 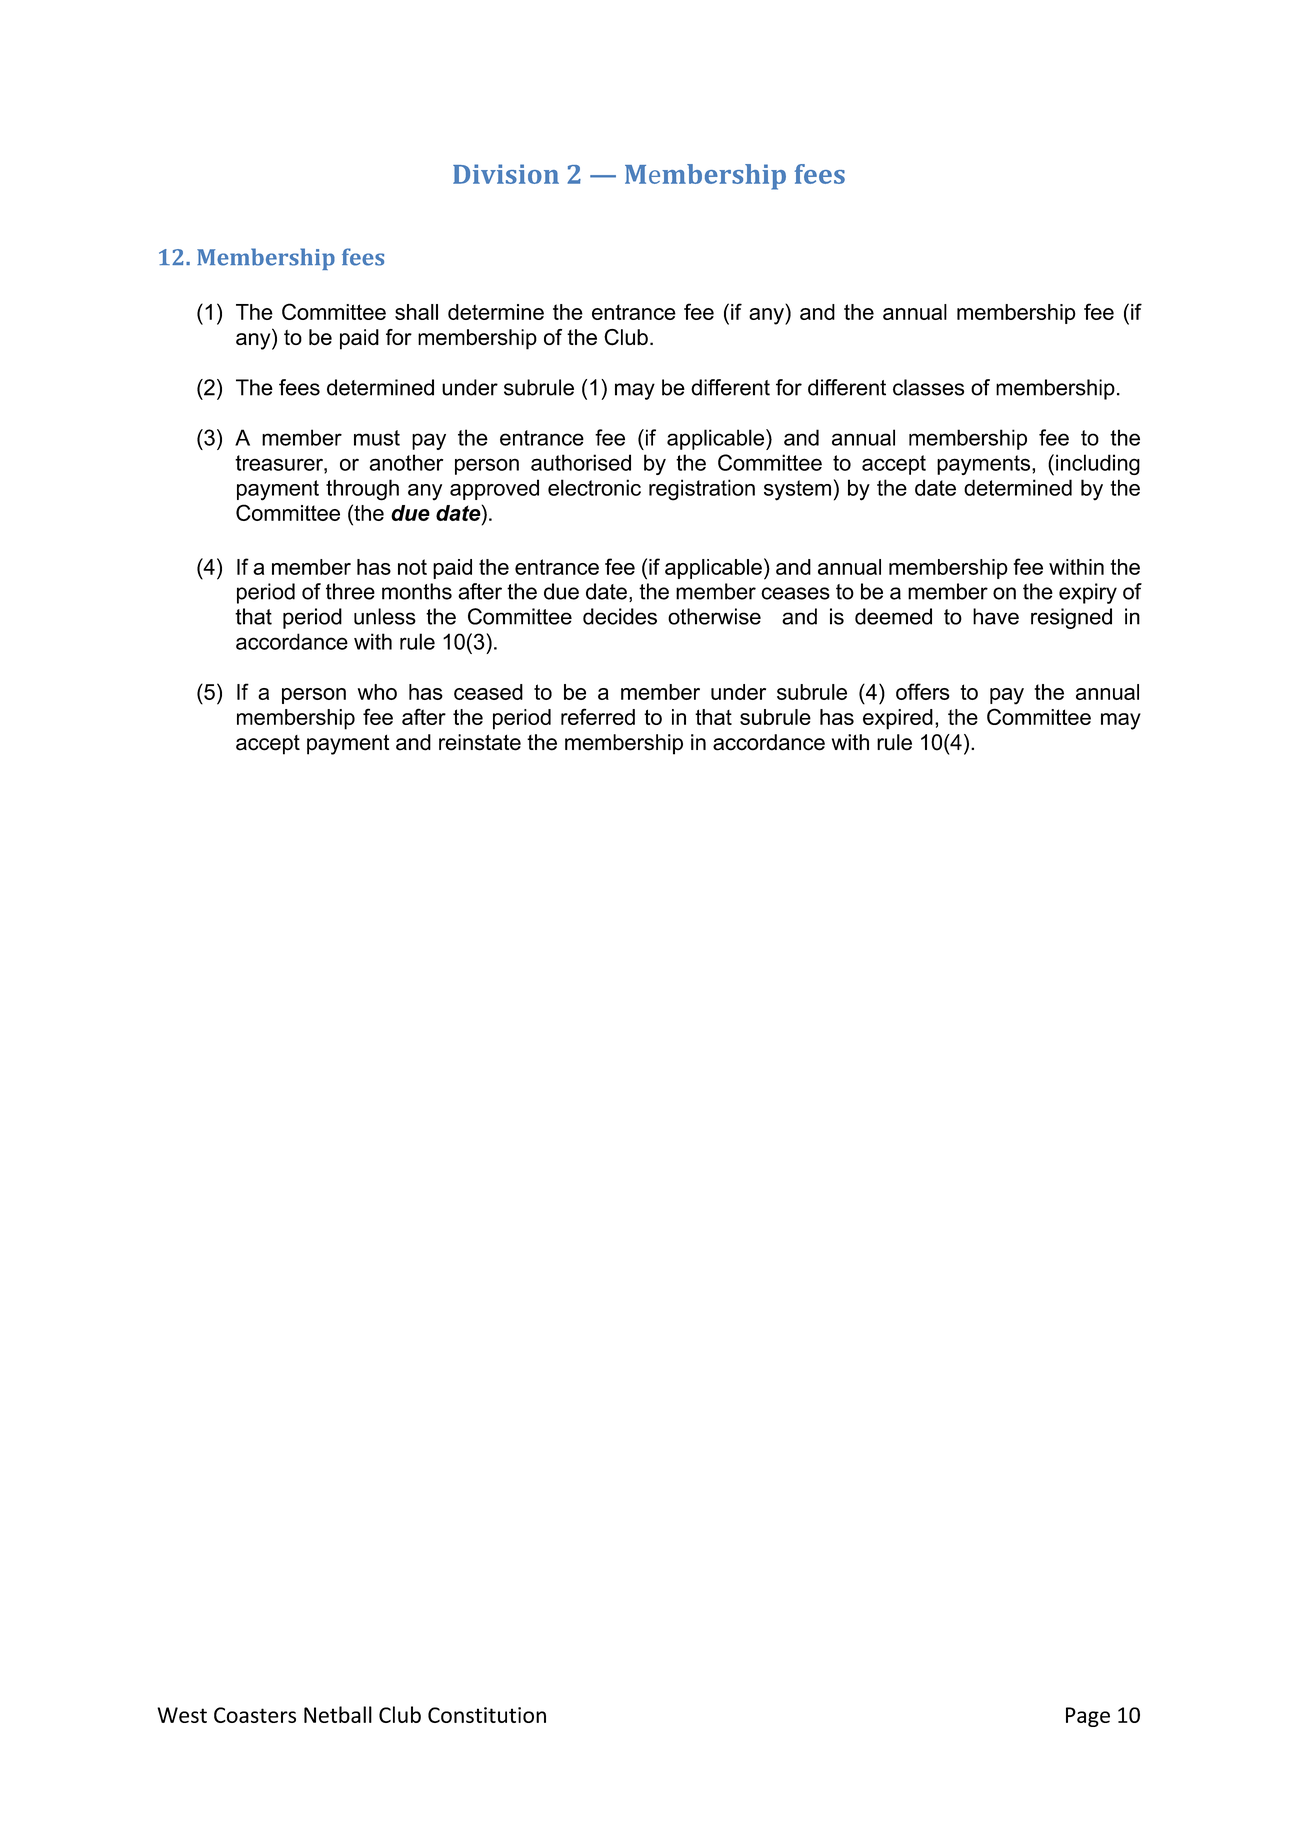 I want to click on shall, so click(x=416, y=312).
